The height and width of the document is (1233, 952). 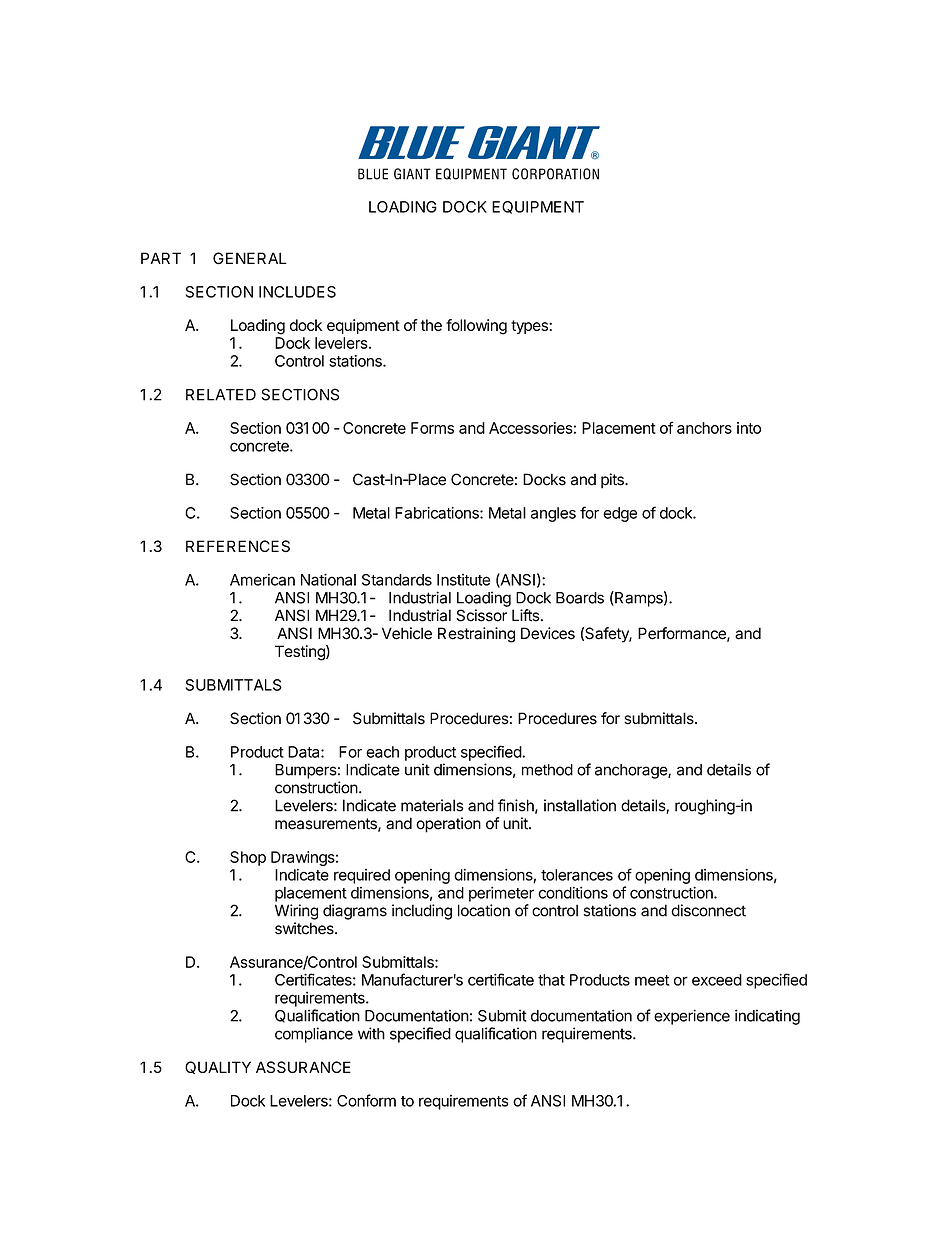 I want to click on anchorage, so click(x=632, y=771).
